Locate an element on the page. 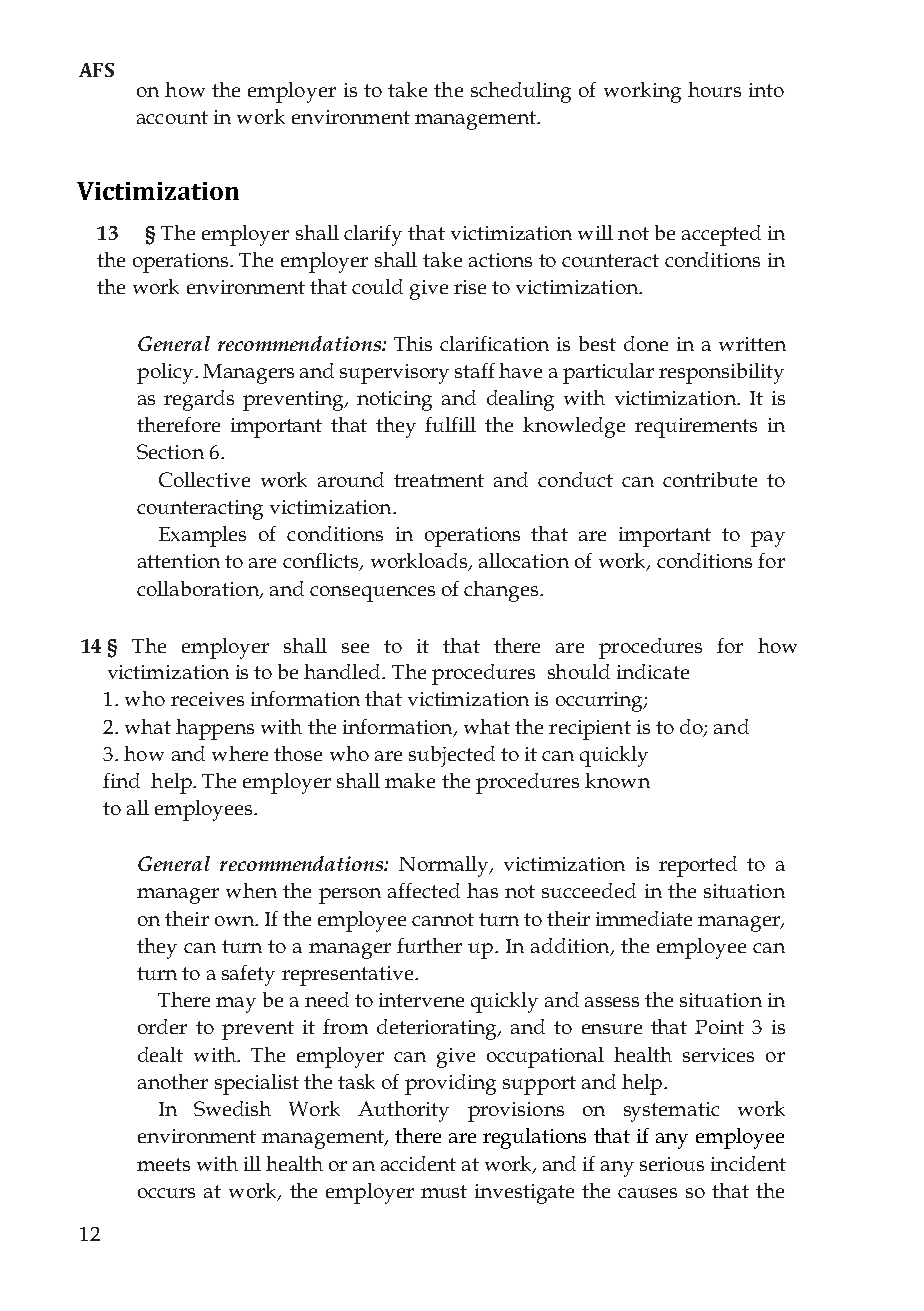  reported is located at coordinates (698, 866).
